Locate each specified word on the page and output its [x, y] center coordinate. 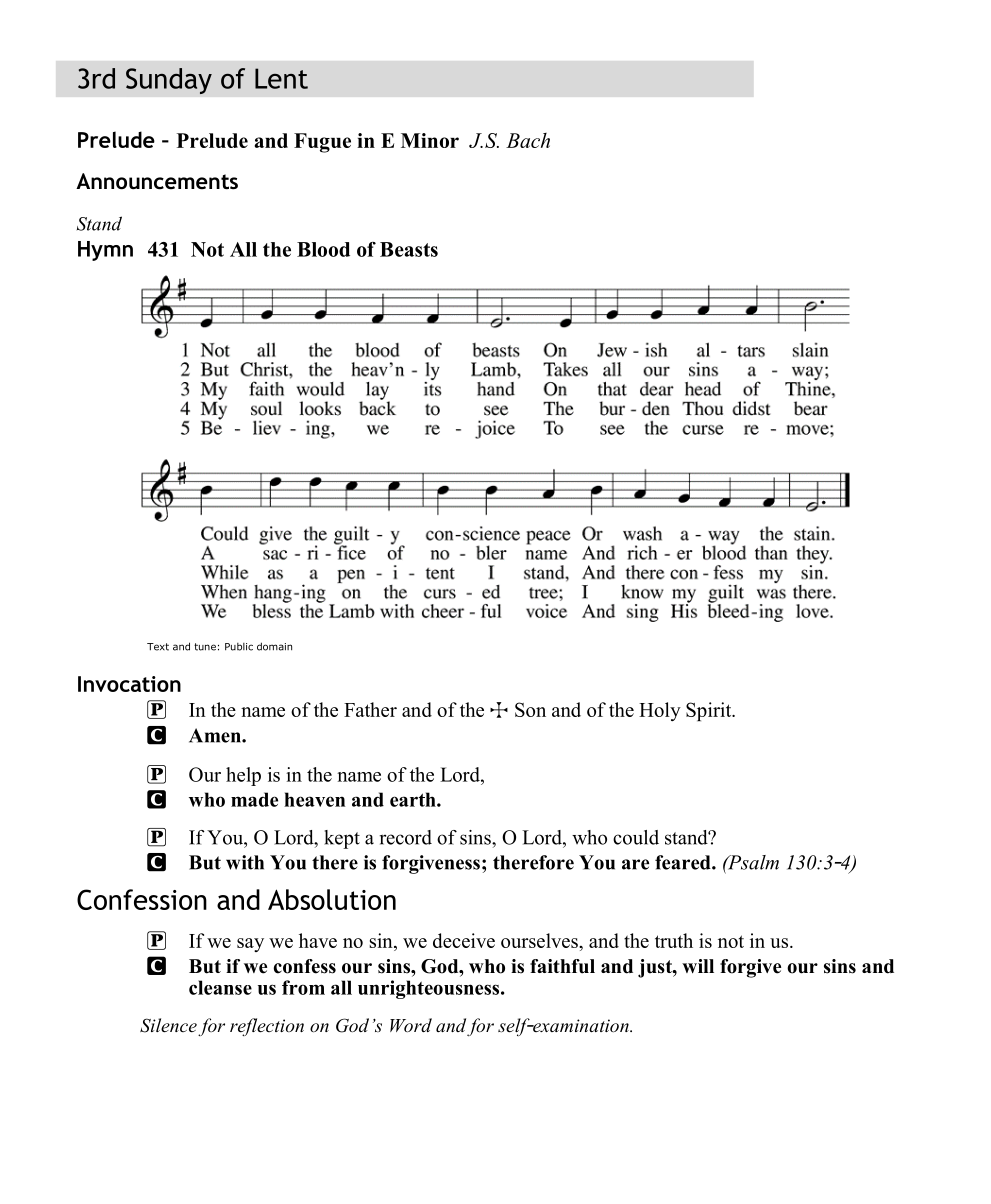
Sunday [169, 81]
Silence [168, 1025]
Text [158, 647]
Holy [660, 711]
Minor [430, 140]
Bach [528, 140]
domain [274, 646]
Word [411, 1025]
